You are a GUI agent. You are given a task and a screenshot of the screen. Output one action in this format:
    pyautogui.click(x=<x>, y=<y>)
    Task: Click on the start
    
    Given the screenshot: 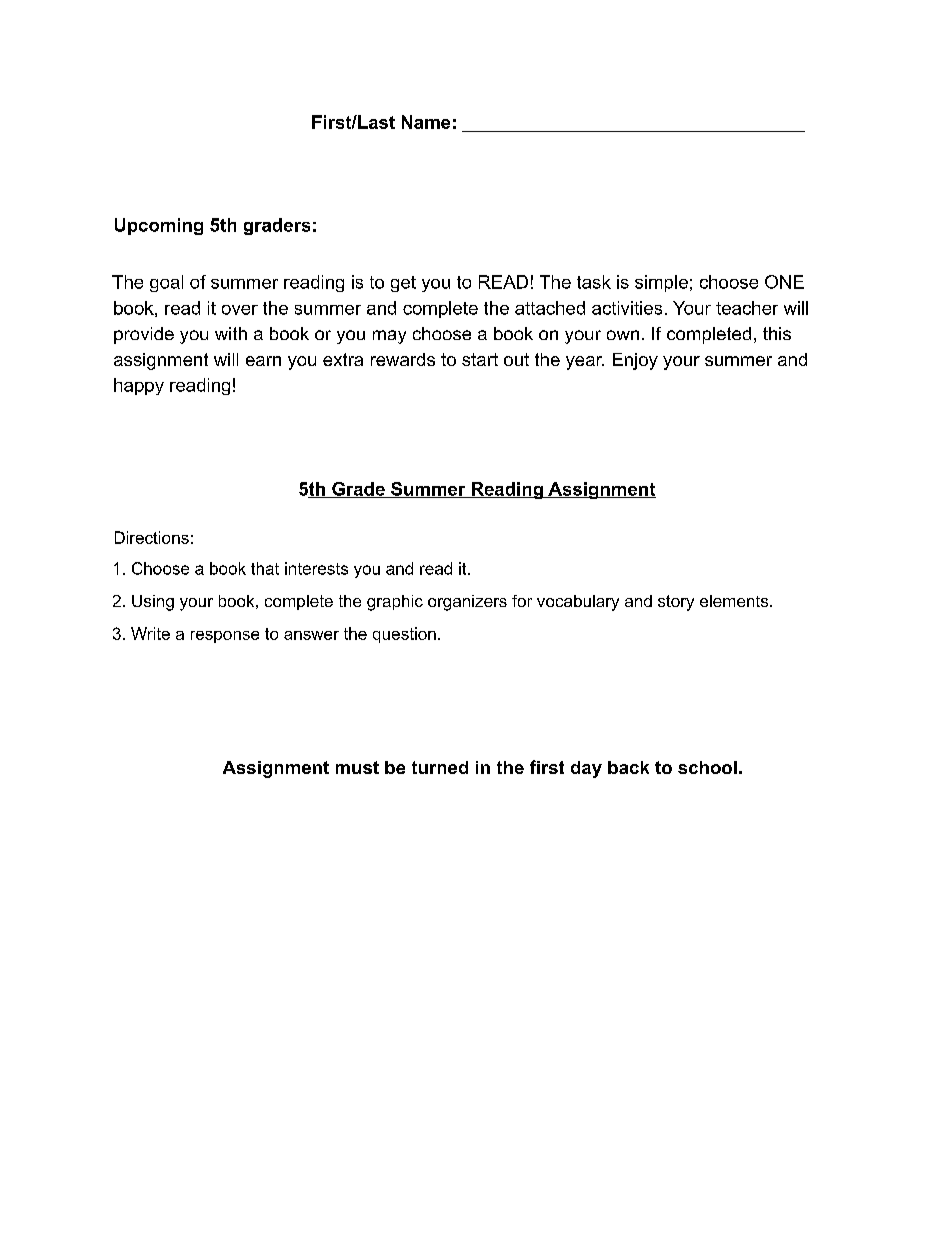 What is the action you would take?
    pyautogui.click(x=480, y=359)
